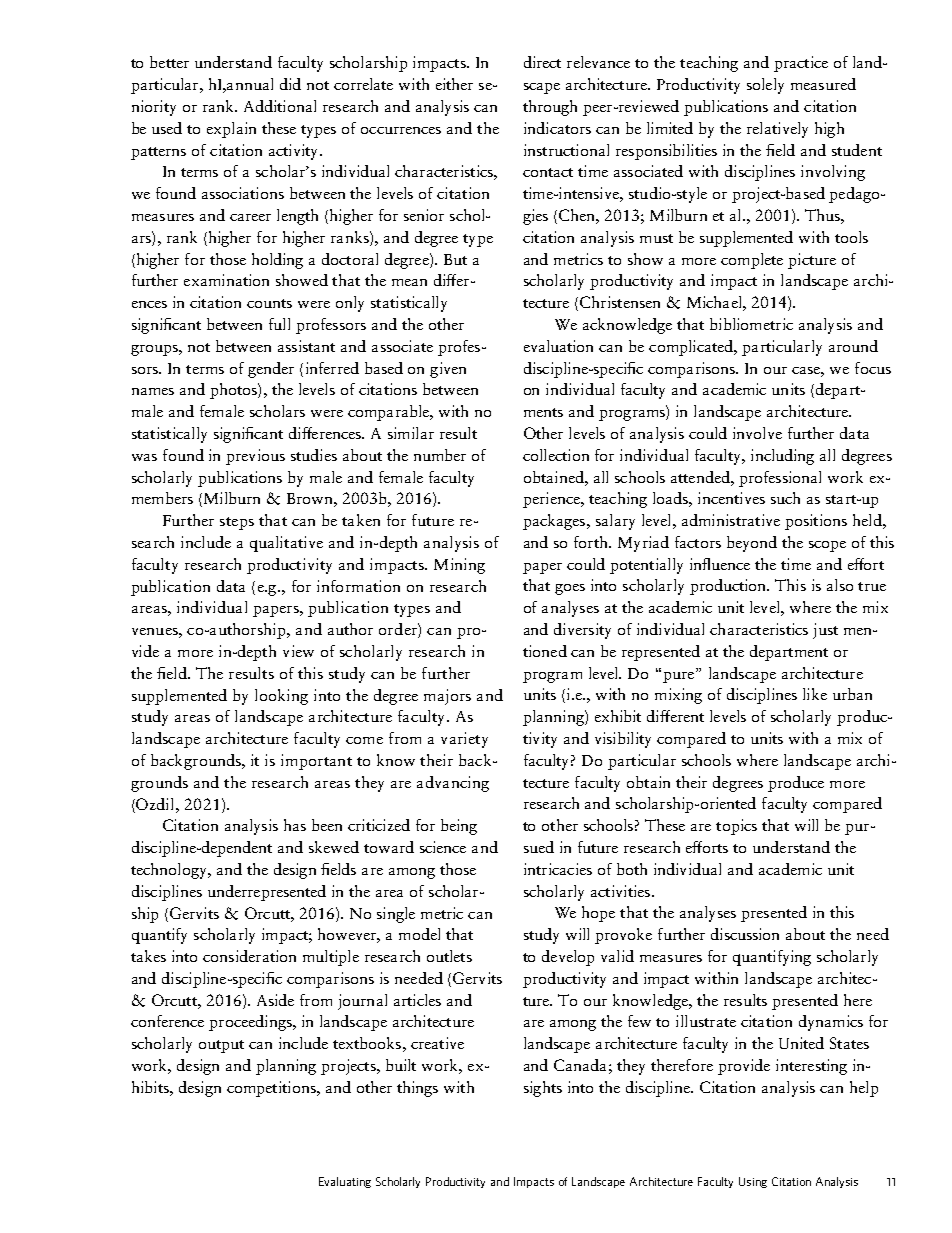 The width and height of the screenshot is (952, 1233). Describe the element at coordinates (272, 1089) in the screenshot. I see `competitions` at that location.
